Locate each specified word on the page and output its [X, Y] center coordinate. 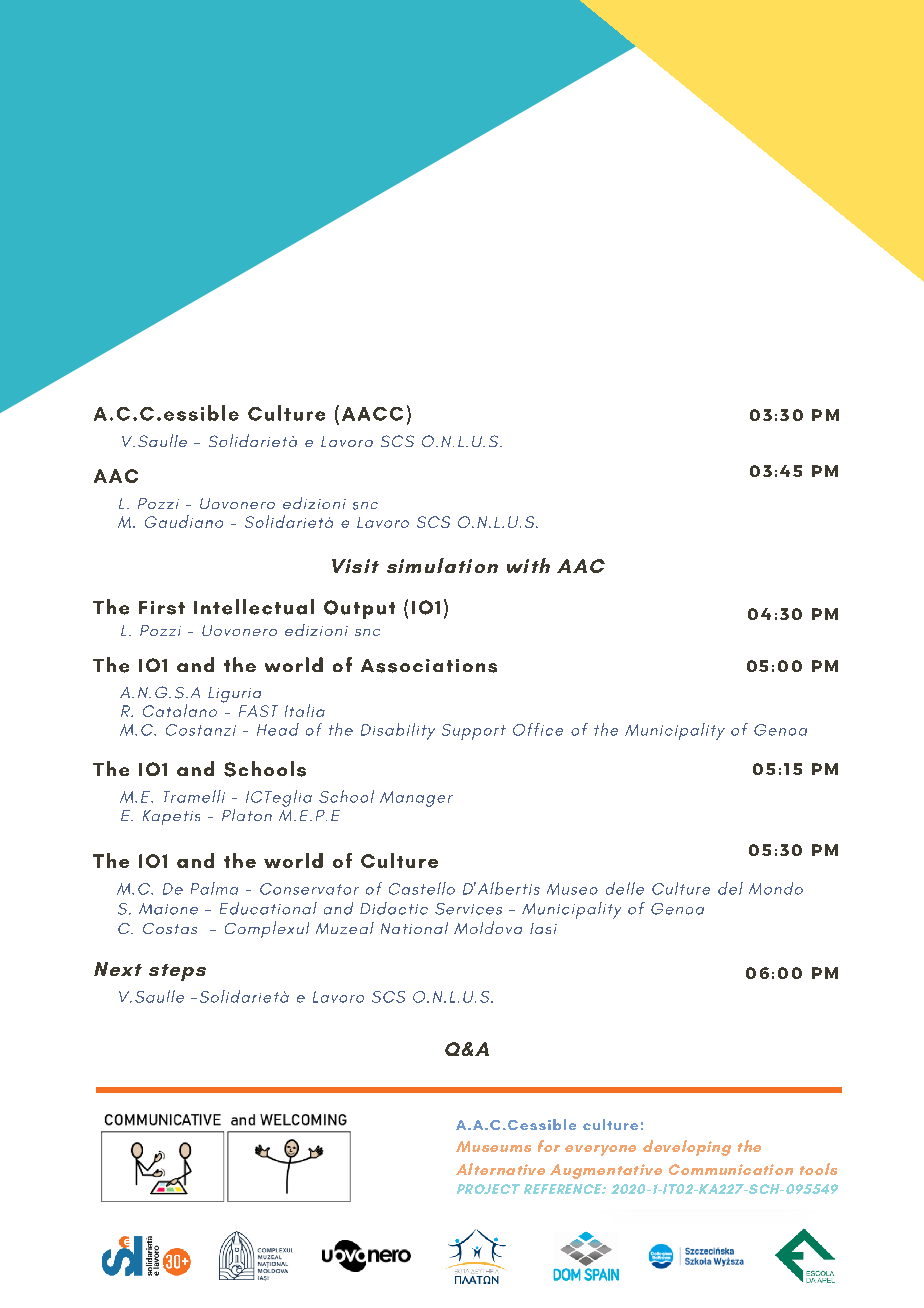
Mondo [776, 888]
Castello [422, 888]
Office [538, 729]
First [162, 608]
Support [474, 732]
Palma [214, 888]
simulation [442, 565]
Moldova [488, 927]
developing [687, 1148]
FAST [258, 711]
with [528, 565]
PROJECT [488, 1189]
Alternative [500, 1169]
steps [177, 972]
